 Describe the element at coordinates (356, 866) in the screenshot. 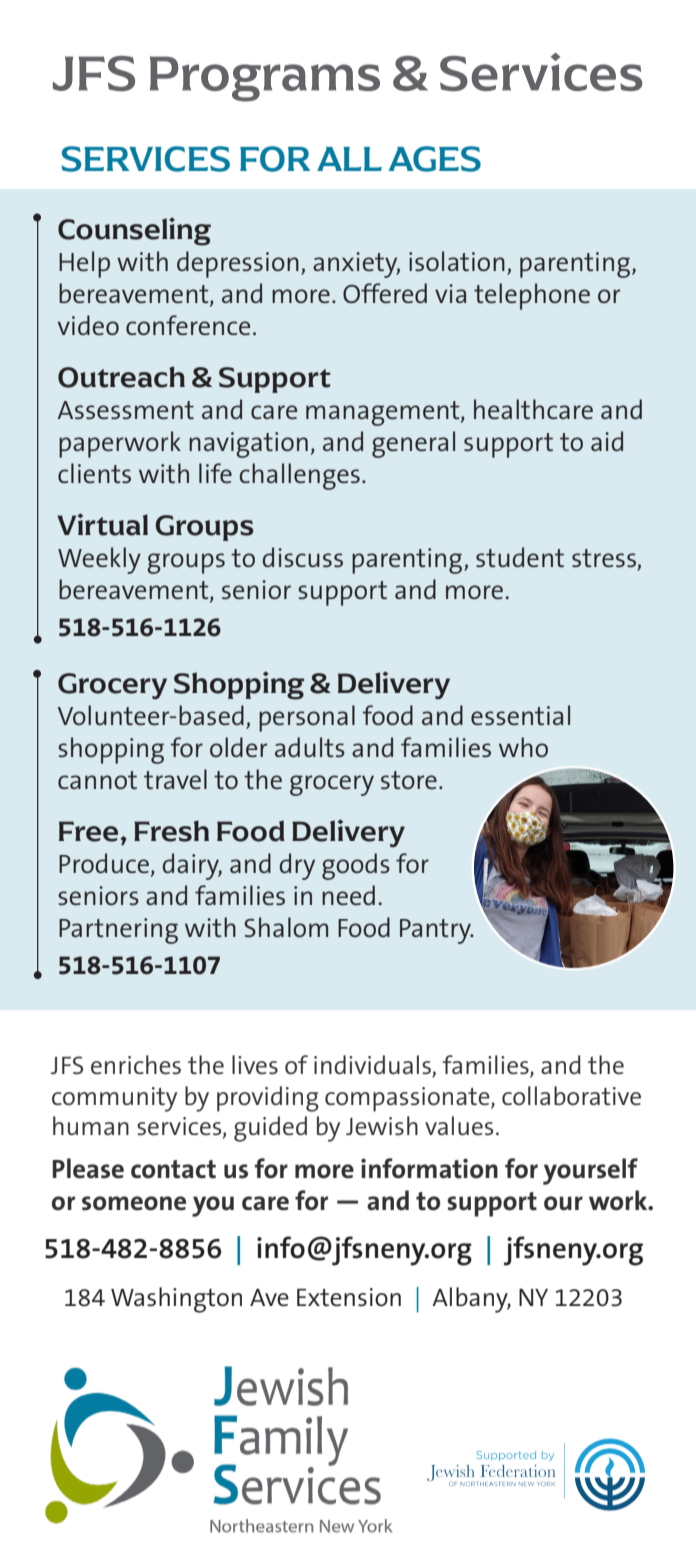

I see `goods` at that location.
